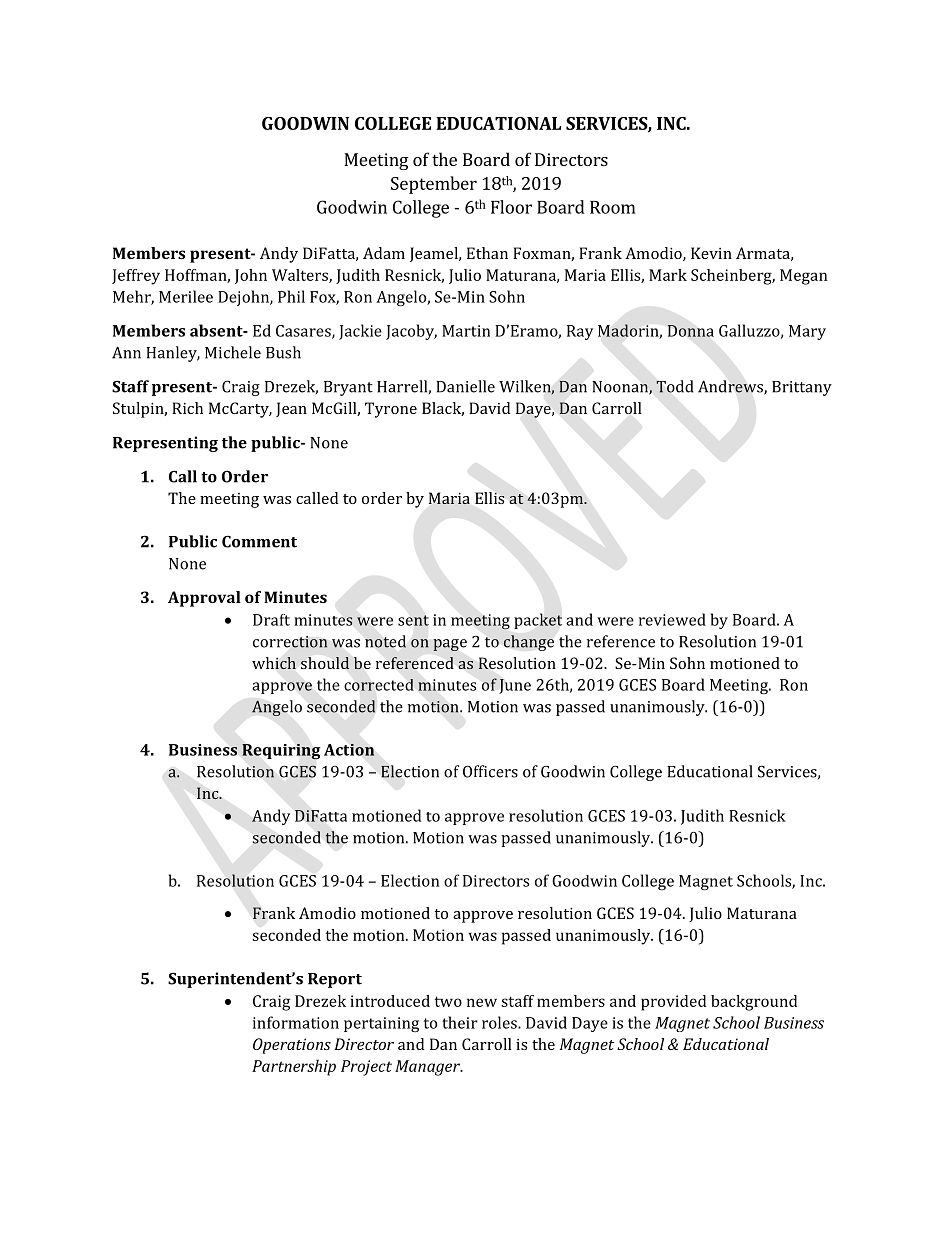  Describe the element at coordinates (292, 1046) in the page. I see `Operations` at that location.
